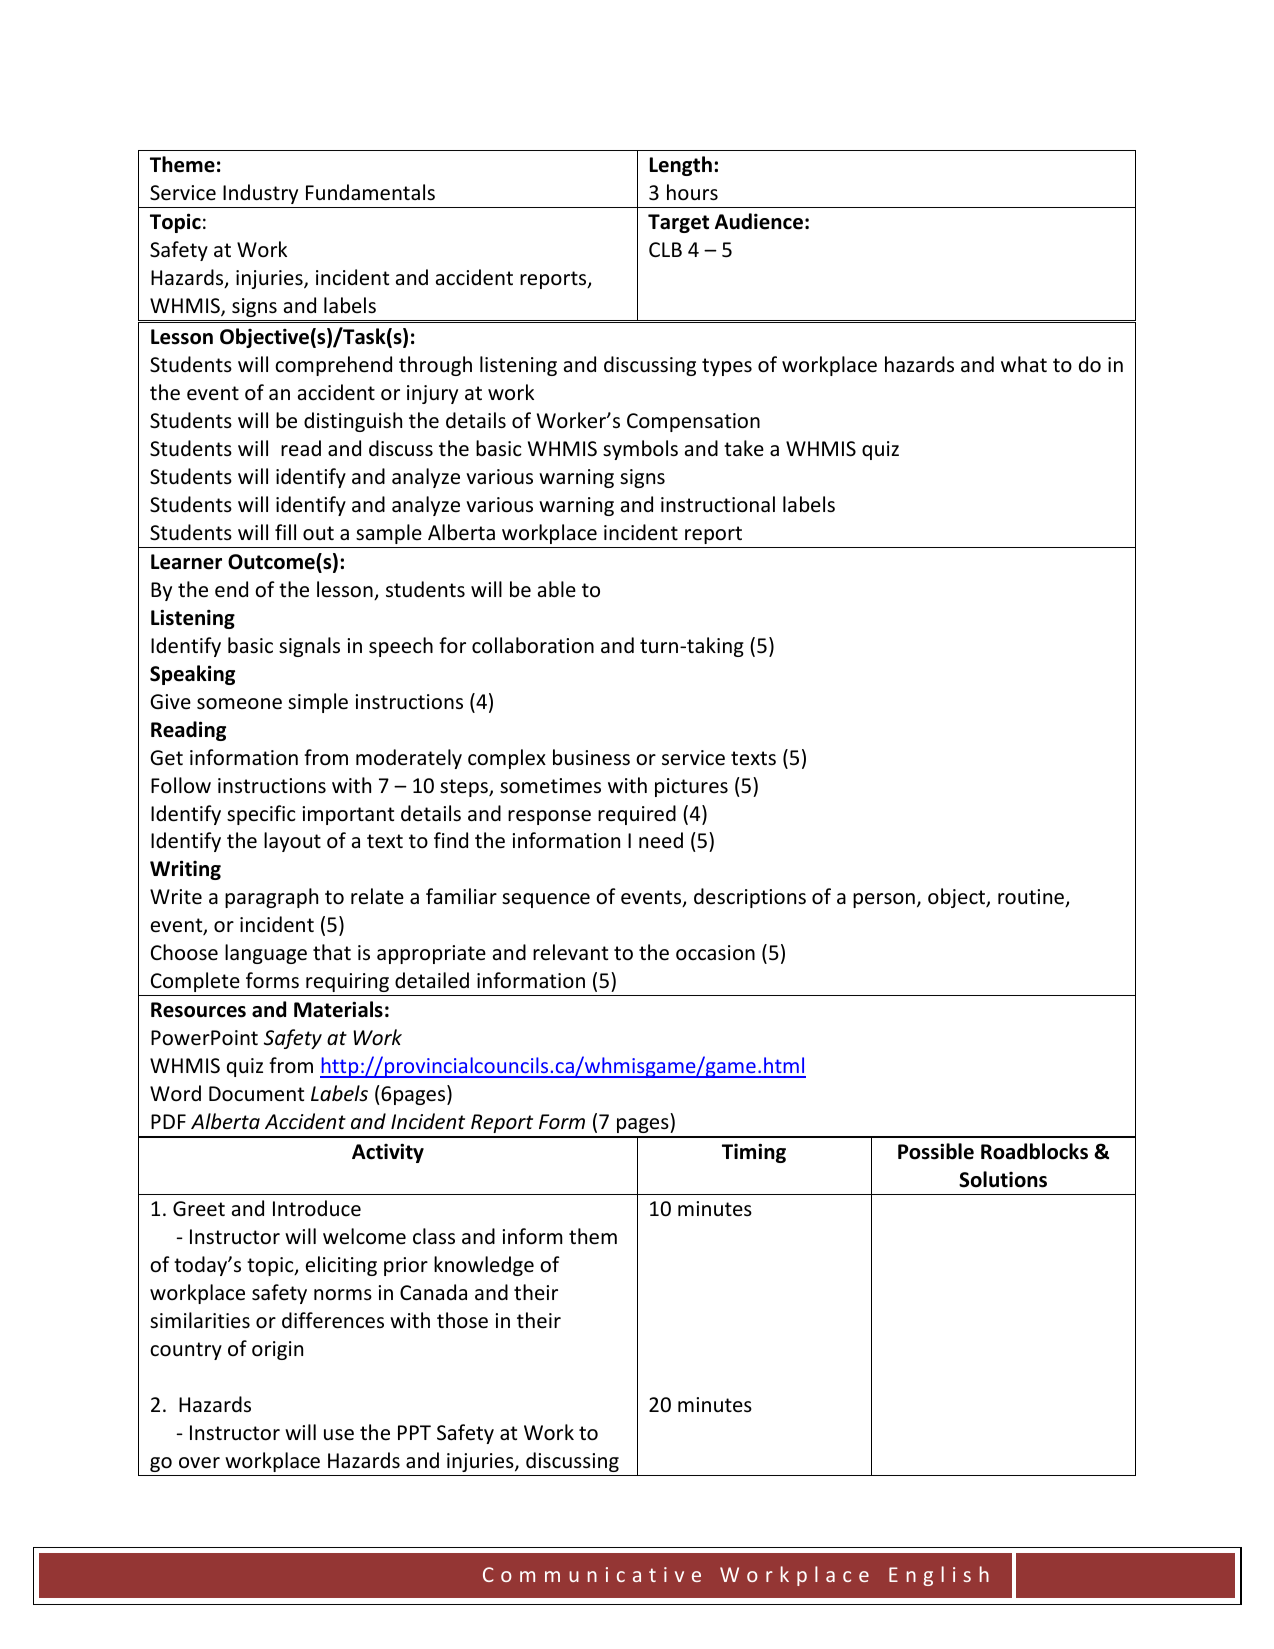 Image resolution: width=1274 pixels, height=1649 pixels. What do you see at coordinates (640, 450) in the screenshot?
I see `symbols` at bounding box center [640, 450].
